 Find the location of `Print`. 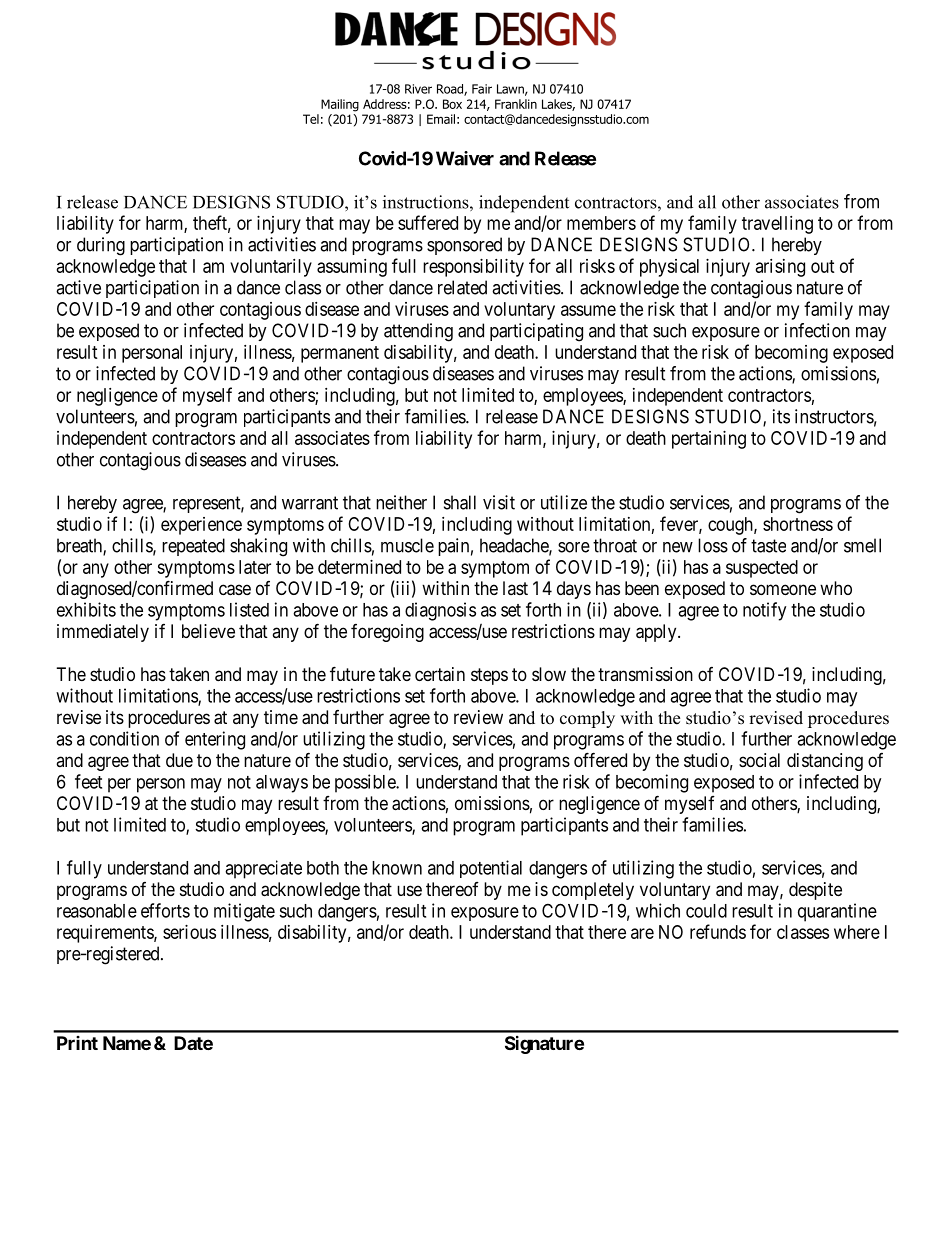

Print is located at coordinates (77, 1043).
